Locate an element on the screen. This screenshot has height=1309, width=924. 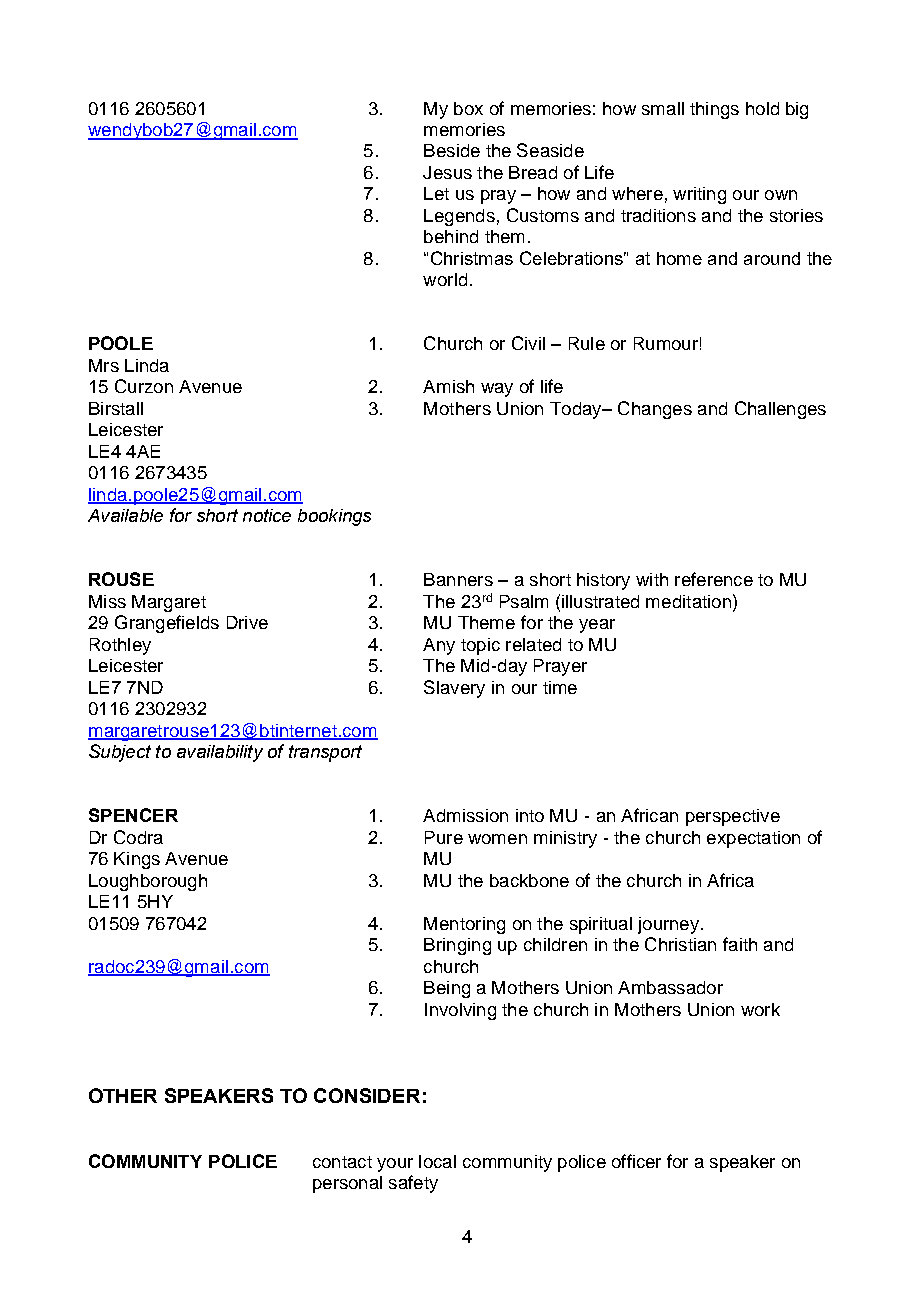
Beside is located at coordinates (452, 150).
